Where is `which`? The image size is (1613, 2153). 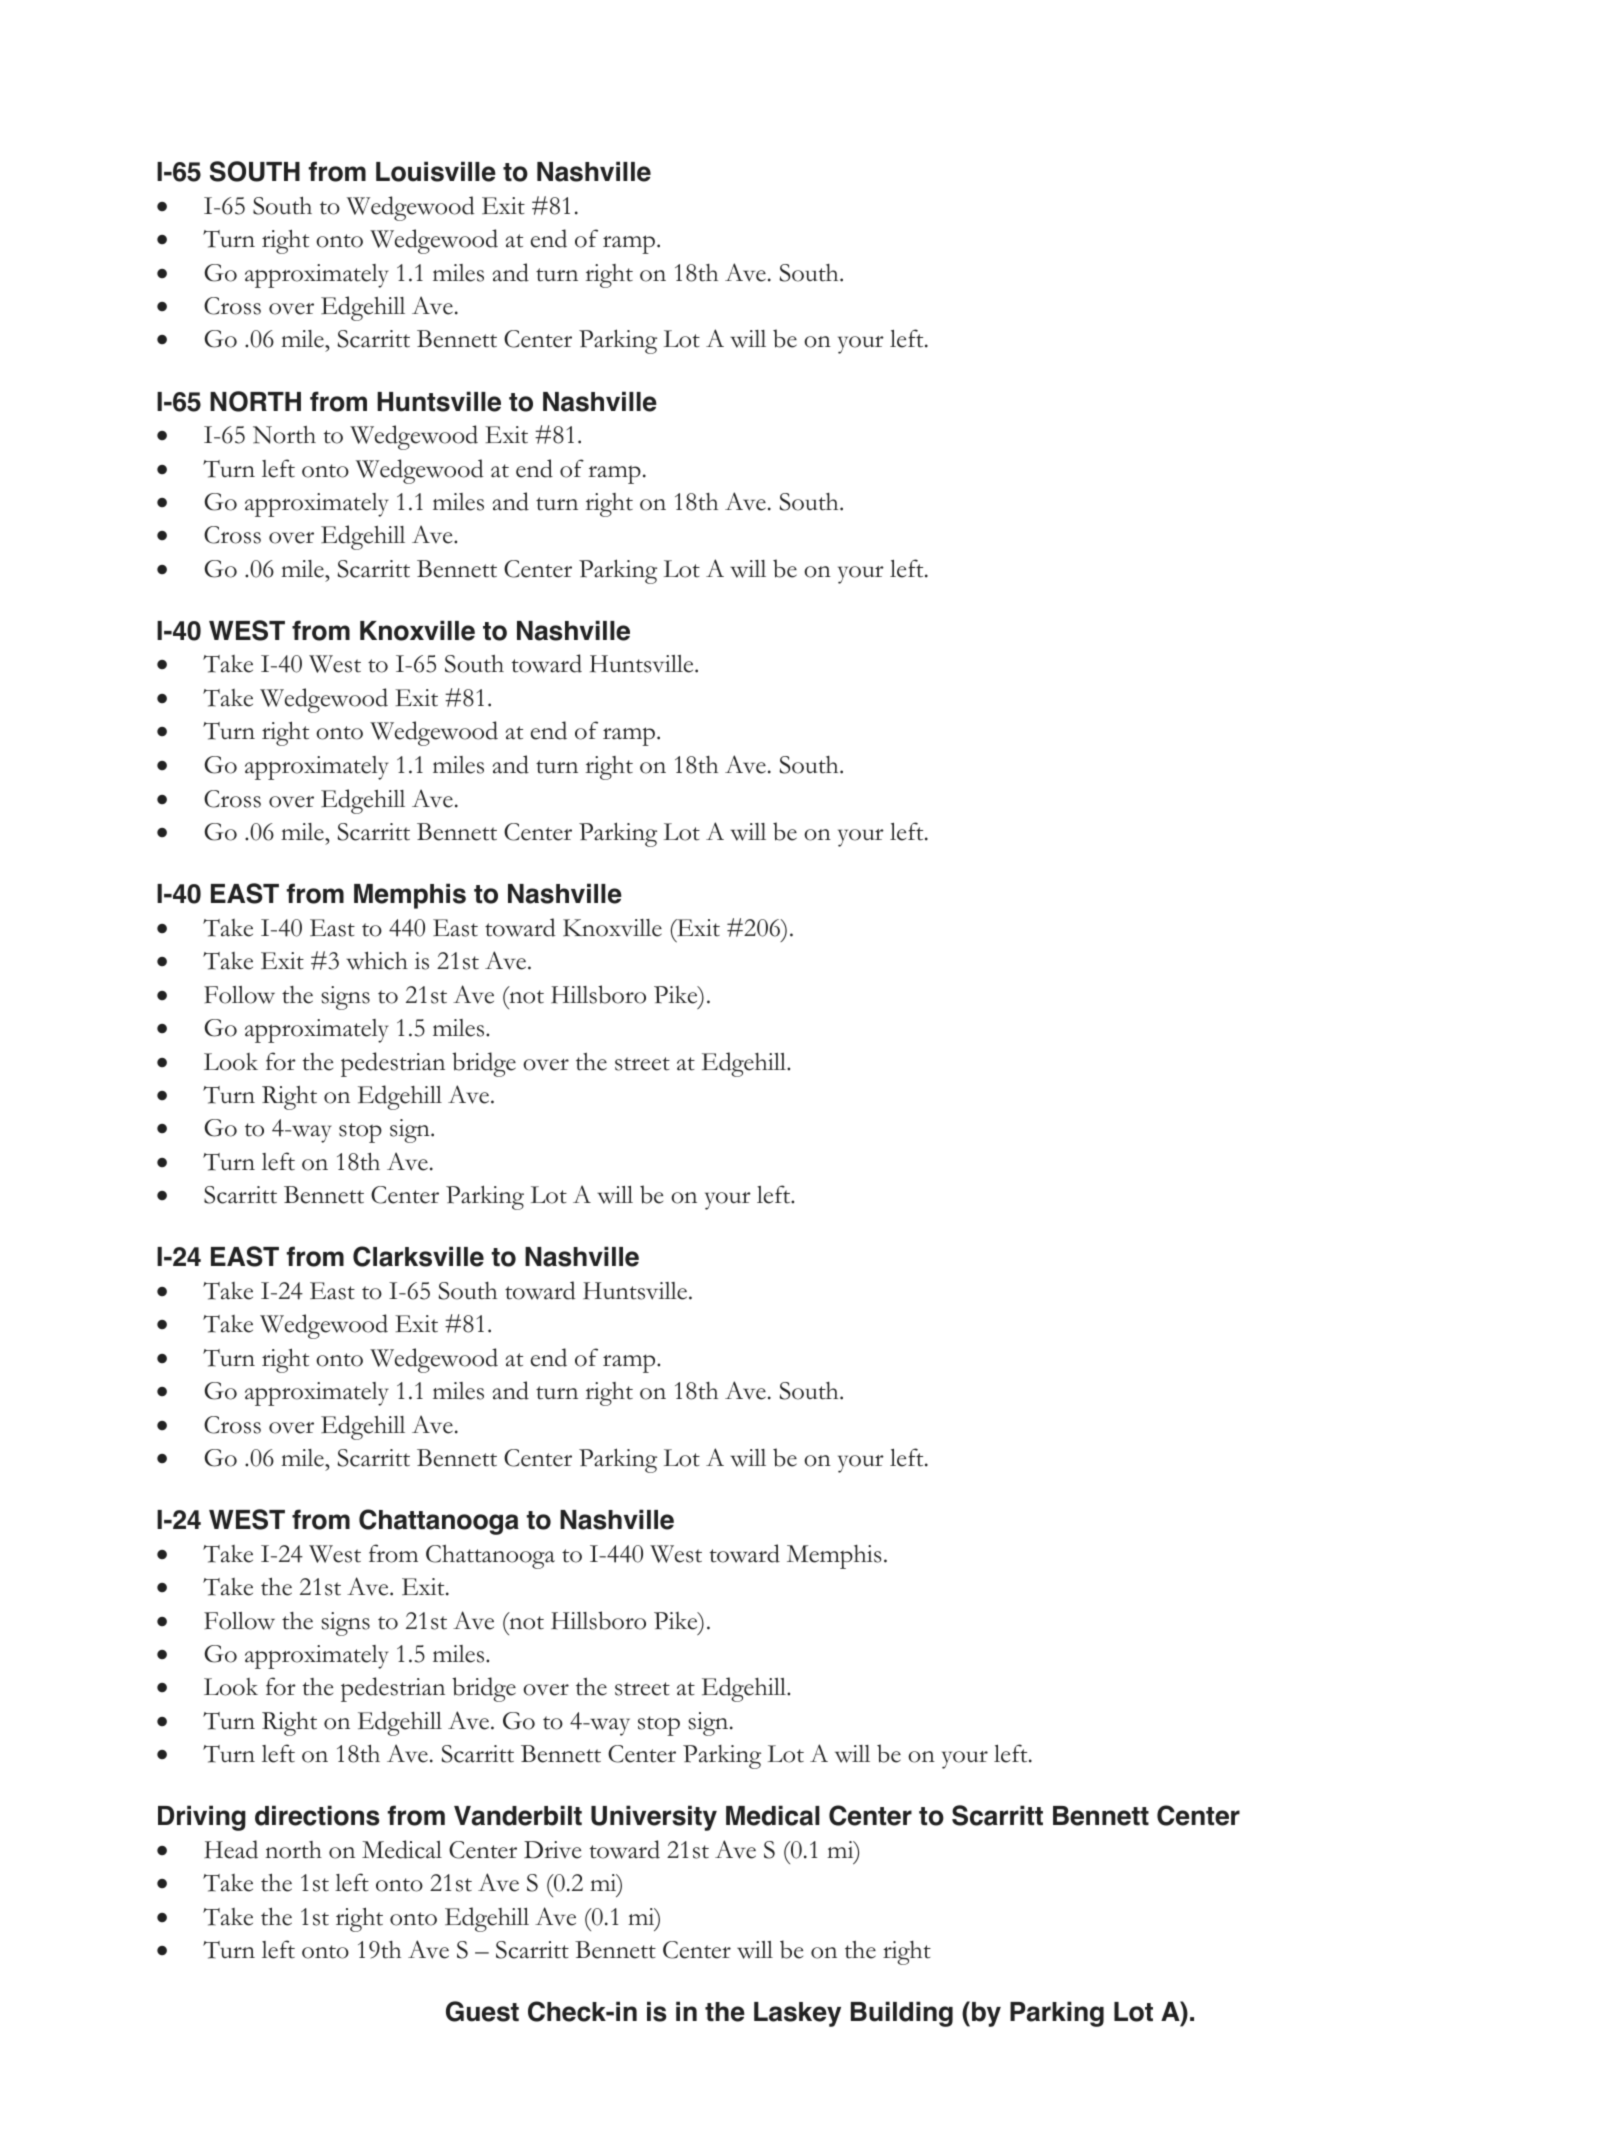 which is located at coordinates (377, 960).
